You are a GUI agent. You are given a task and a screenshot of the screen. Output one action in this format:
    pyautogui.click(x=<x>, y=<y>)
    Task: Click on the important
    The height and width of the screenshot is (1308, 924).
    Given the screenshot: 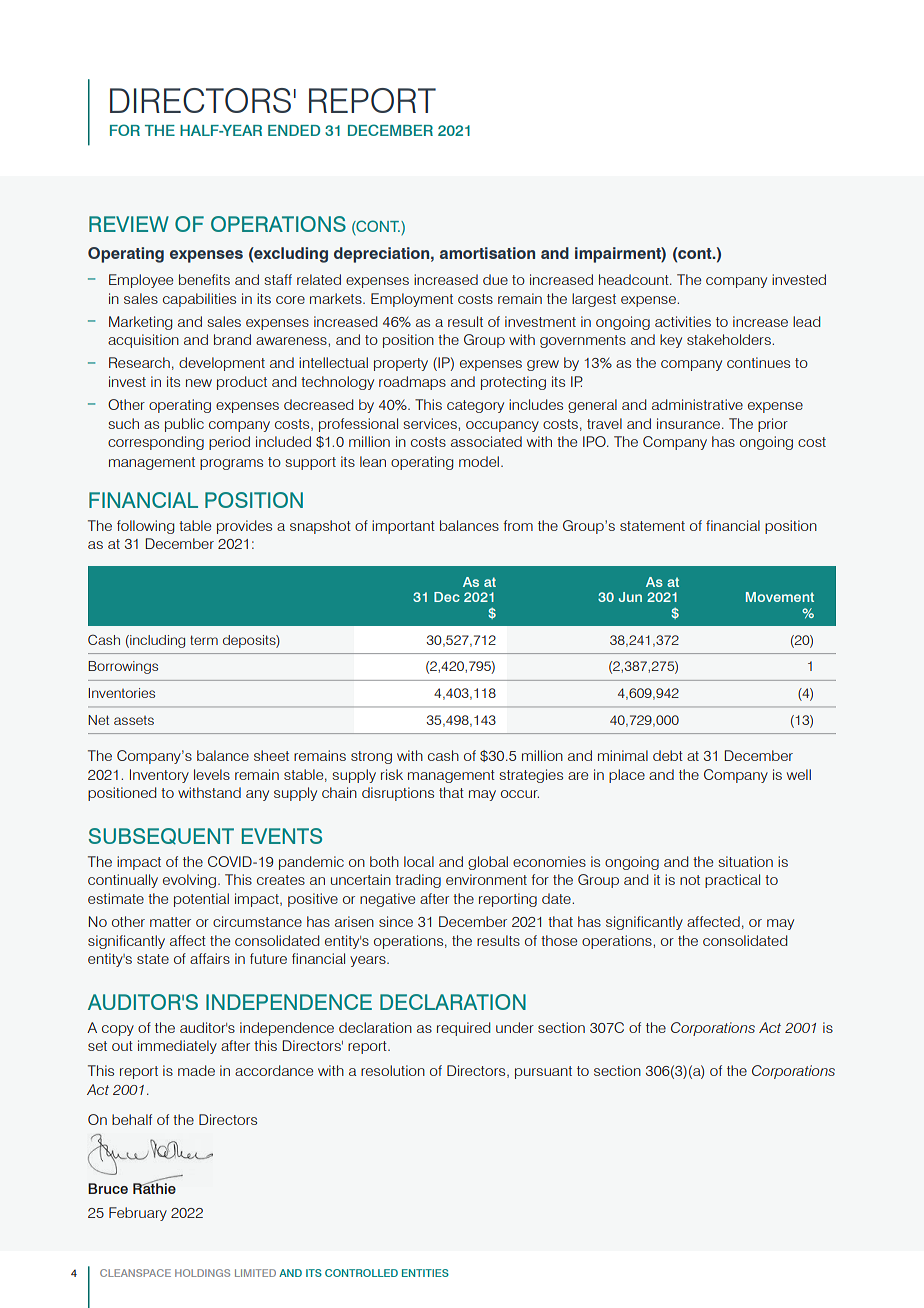 What is the action you would take?
    pyautogui.click(x=403, y=527)
